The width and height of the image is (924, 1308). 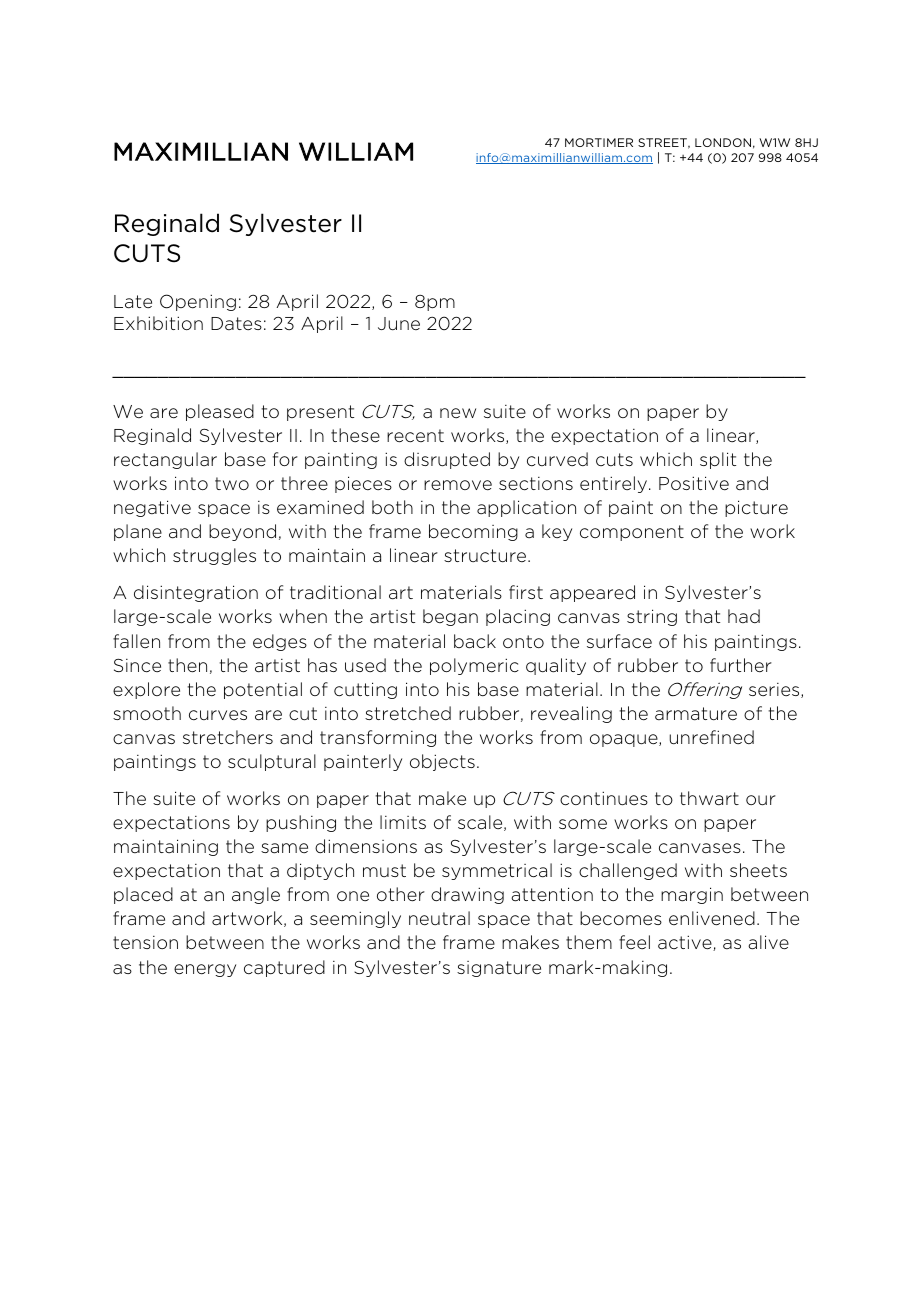 What do you see at coordinates (718, 460) in the image?
I see `split` at bounding box center [718, 460].
